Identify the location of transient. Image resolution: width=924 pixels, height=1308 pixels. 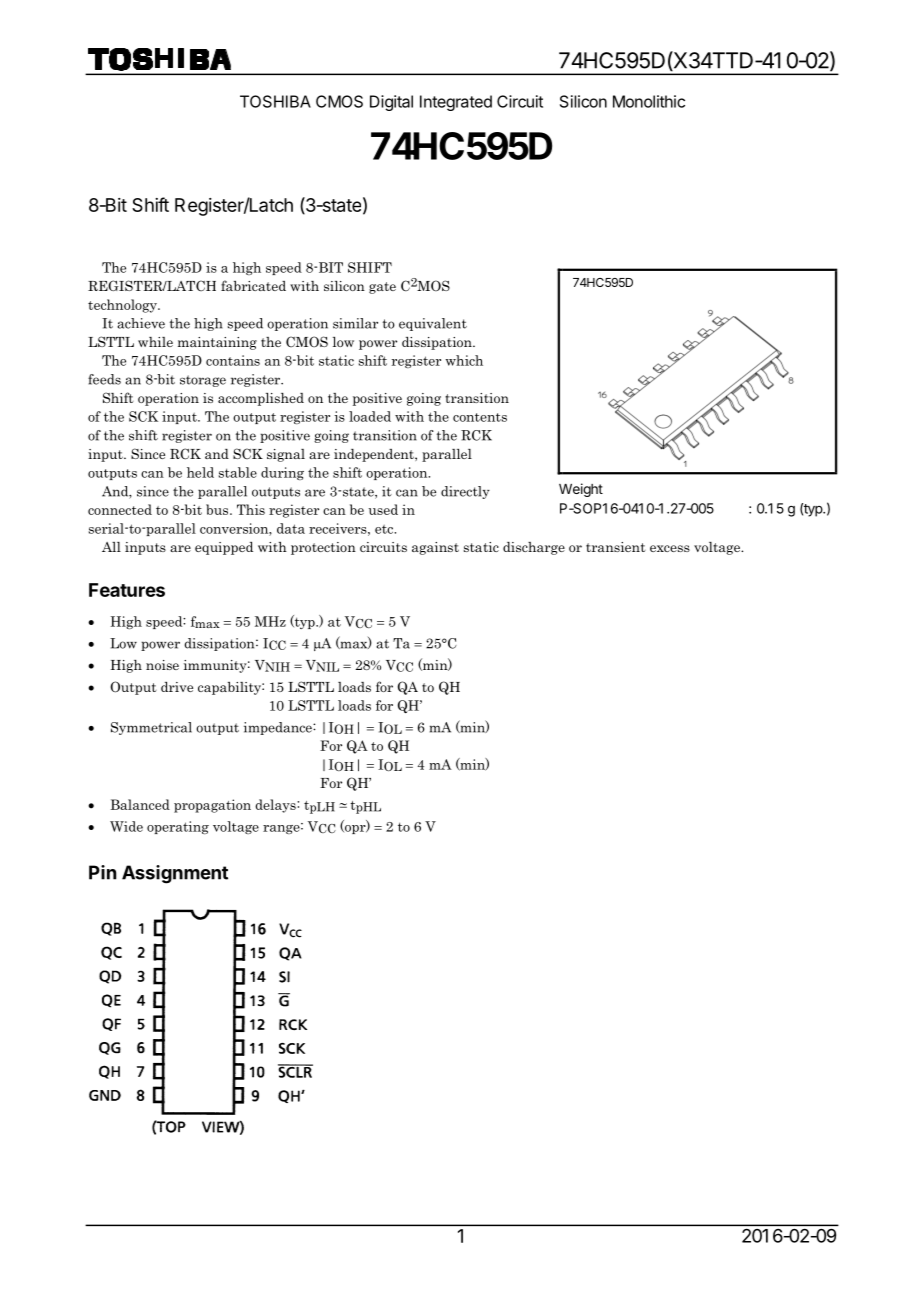
(616, 547).
